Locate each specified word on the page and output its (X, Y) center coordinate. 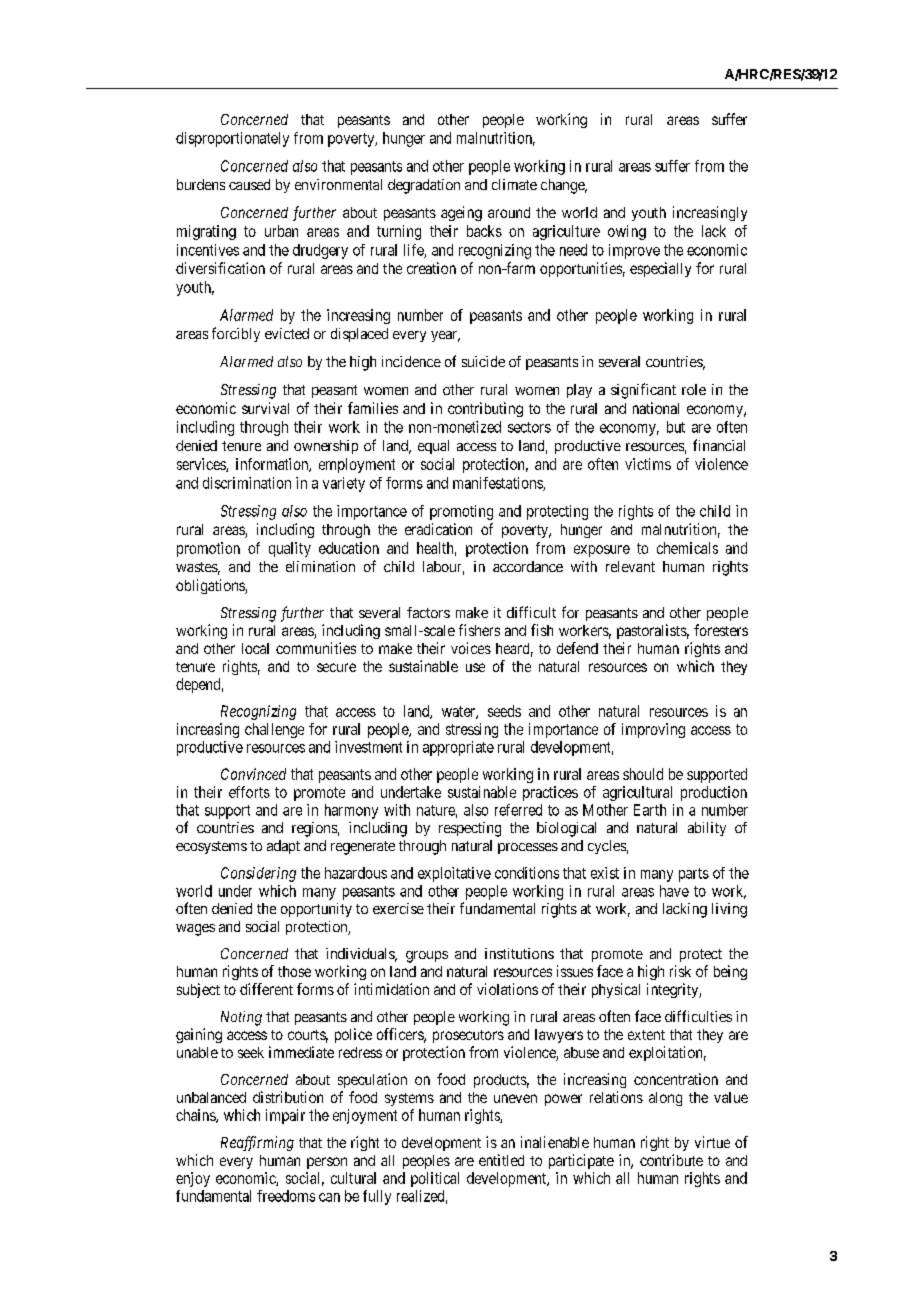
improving (653, 730)
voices (471, 648)
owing (627, 232)
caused (249, 184)
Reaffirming (257, 1143)
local (255, 648)
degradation (424, 186)
